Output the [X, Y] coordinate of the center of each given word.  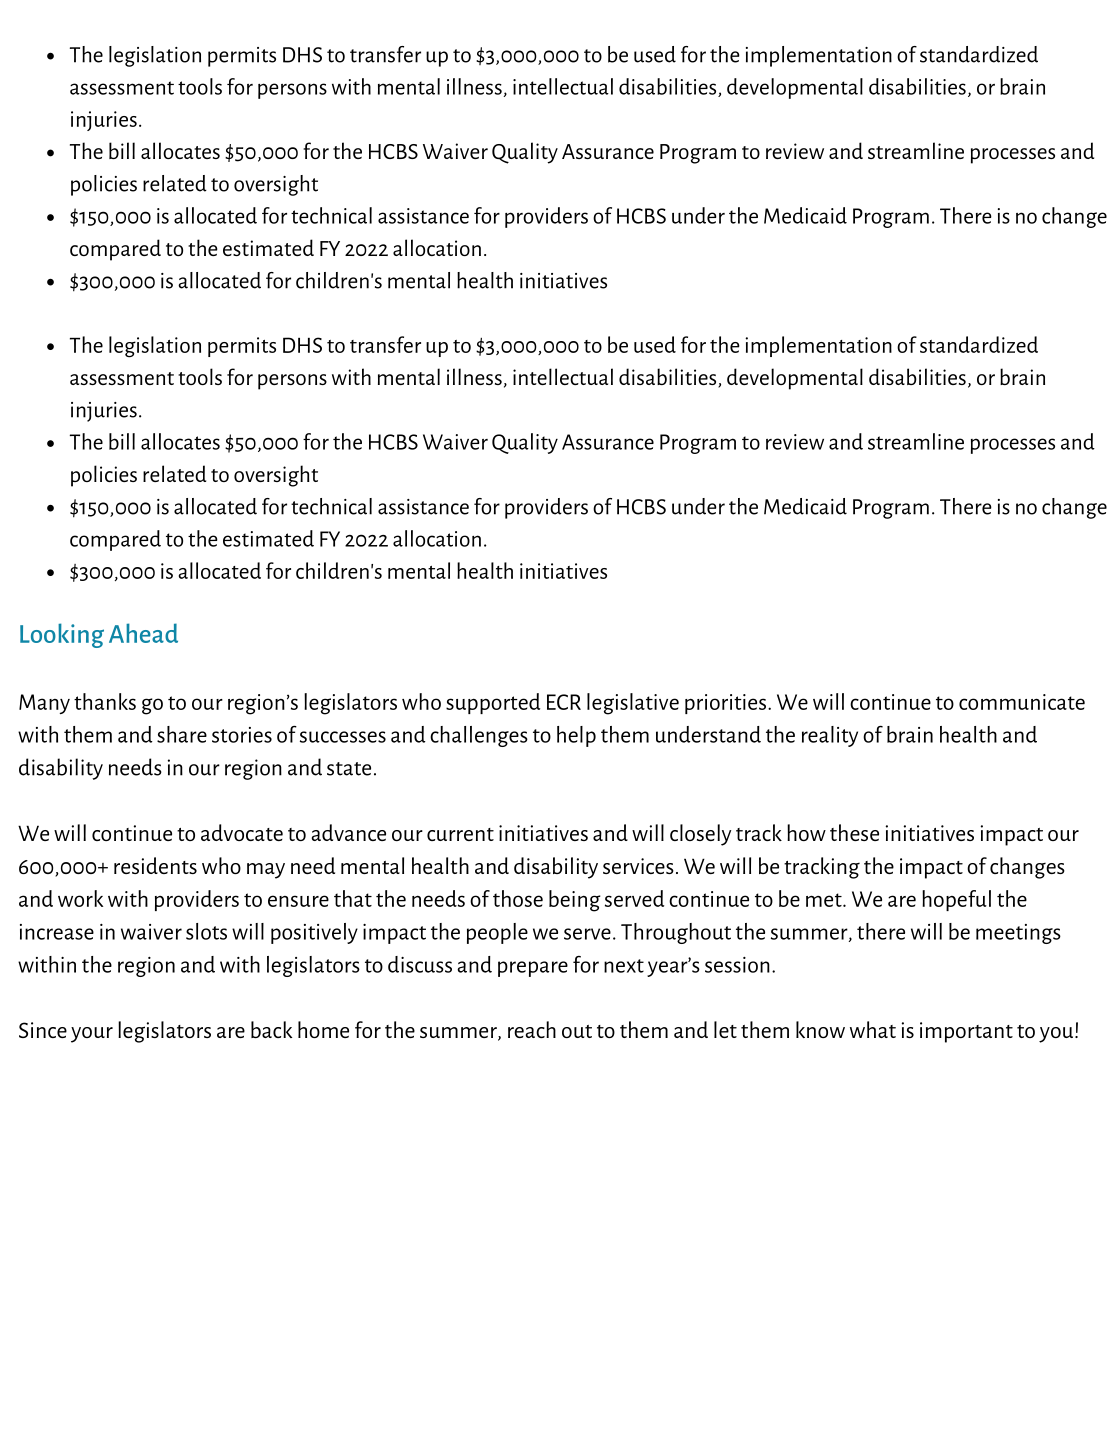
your [92, 1035]
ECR [564, 702]
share [182, 734]
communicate [1022, 702]
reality [830, 736]
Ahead [143, 633]
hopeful [956, 900]
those [518, 898]
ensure [298, 901]
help [576, 736]
